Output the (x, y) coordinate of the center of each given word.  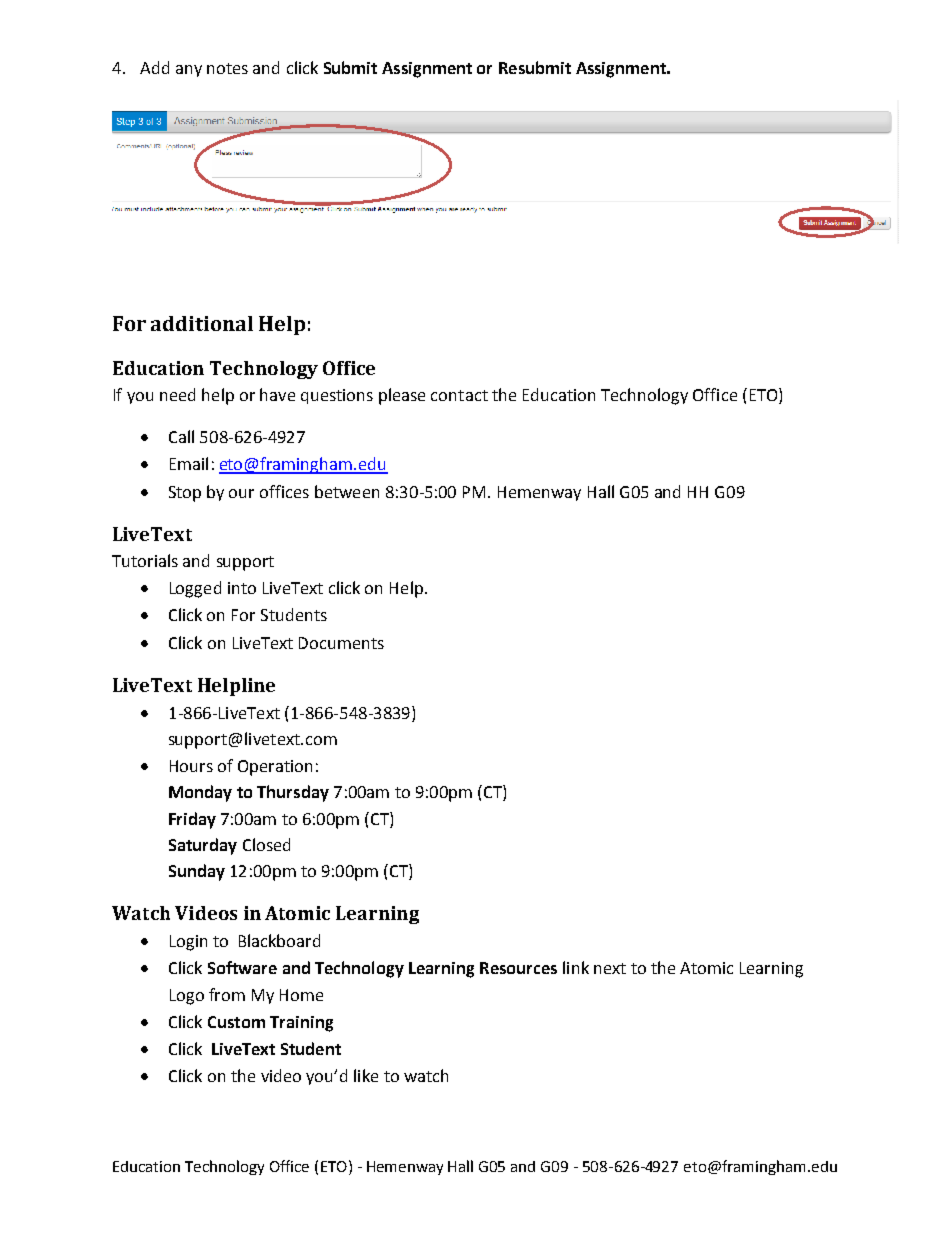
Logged (195, 589)
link (576, 967)
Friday (192, 820)
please (402, 396)
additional (202, 323)
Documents (341, 643)
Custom (236, 1022)
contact (459, 395)
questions (337, 396)
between (347, 491)
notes (227, 68)
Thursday (293, 793)
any (189, 71)
